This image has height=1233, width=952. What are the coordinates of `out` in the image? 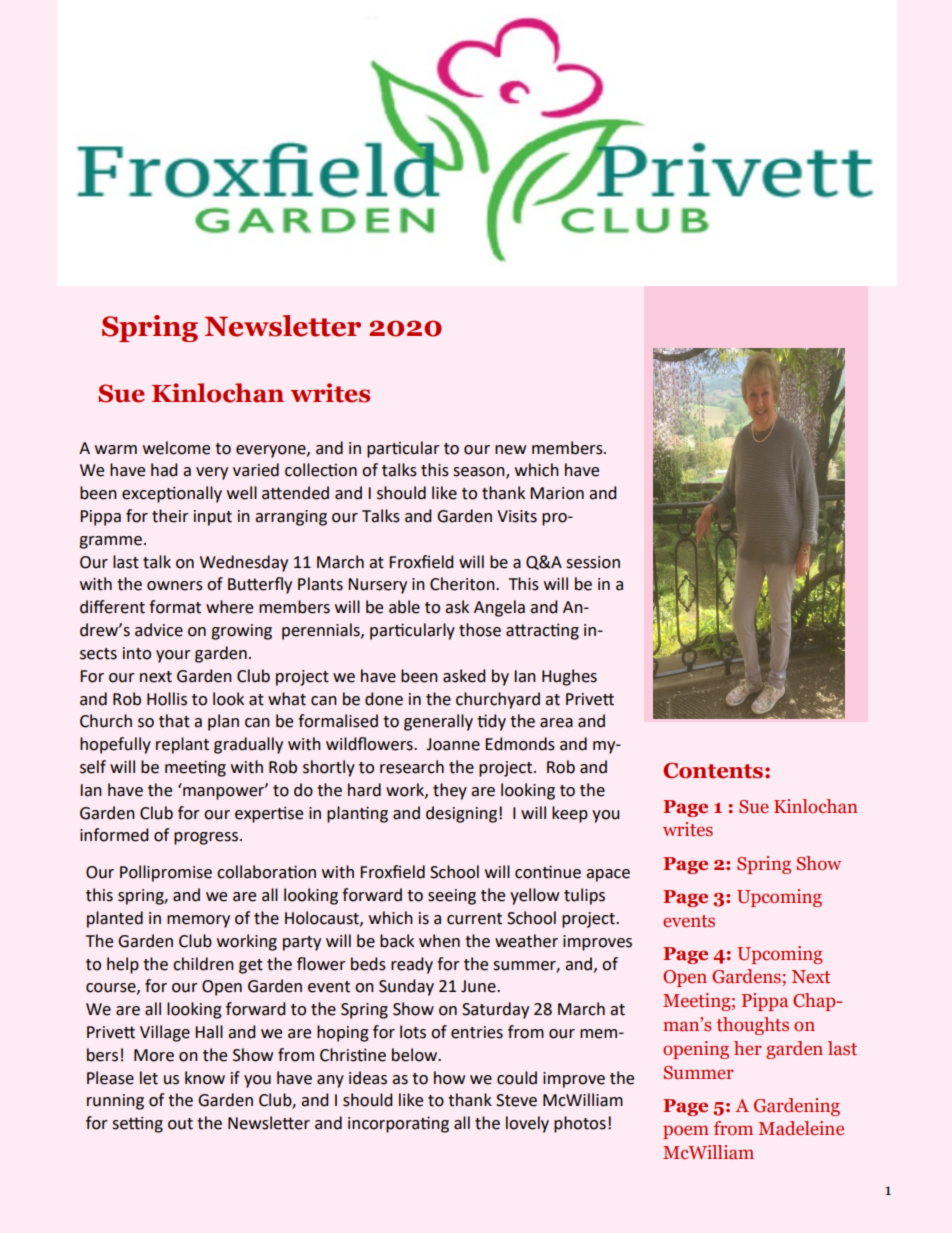 It's located at (180, 1124).
